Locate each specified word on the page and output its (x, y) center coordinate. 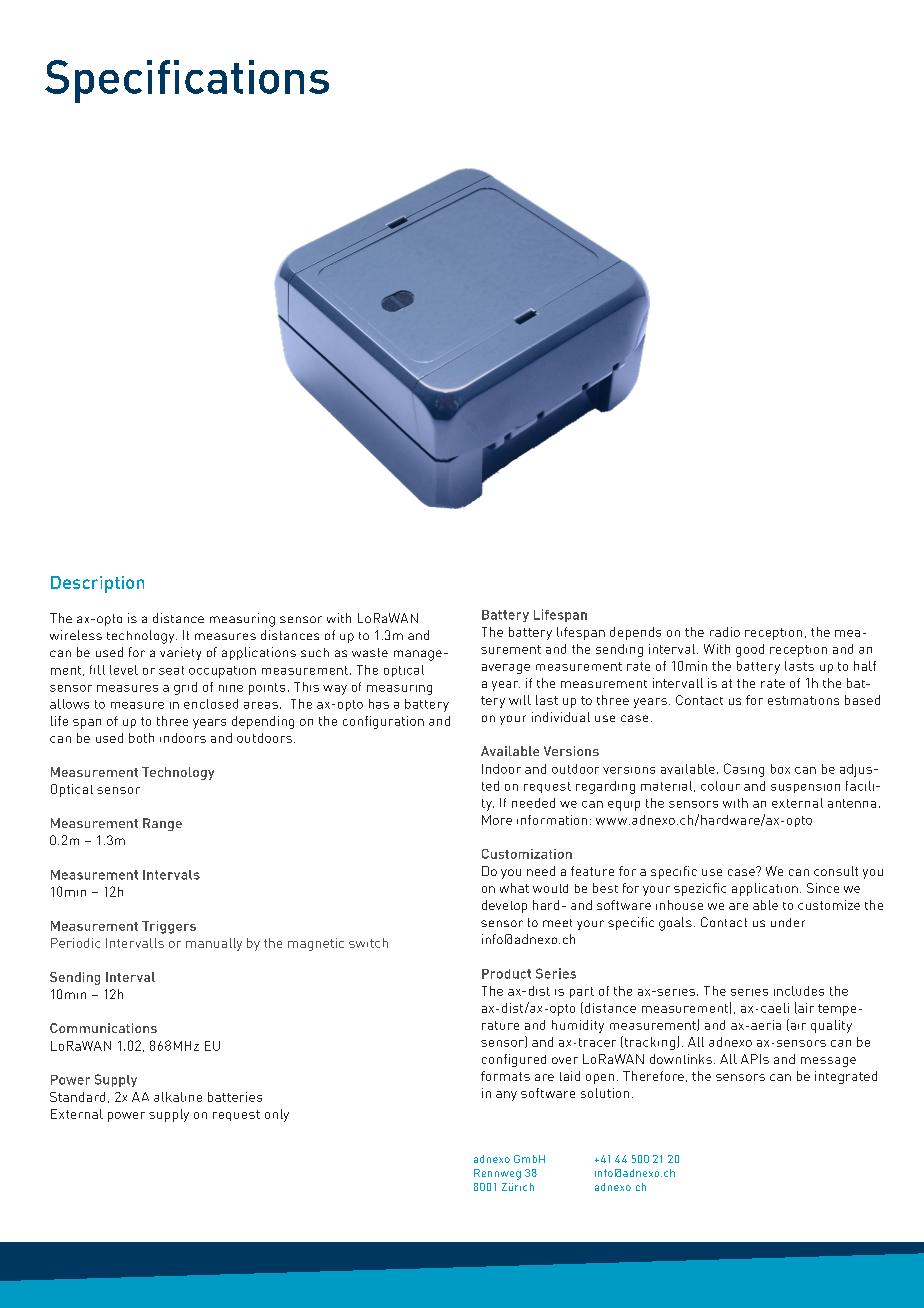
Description (97, 584)
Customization (527, 854)
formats (505, 1076)
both (141, 738)
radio (725, 632)
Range (162, 824)
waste (370, 652)
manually (214, 944)
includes (799, 991)
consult (836, 871)
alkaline (178, 1097)
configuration (383, 722)
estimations (803, 700)
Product (506, 974)
